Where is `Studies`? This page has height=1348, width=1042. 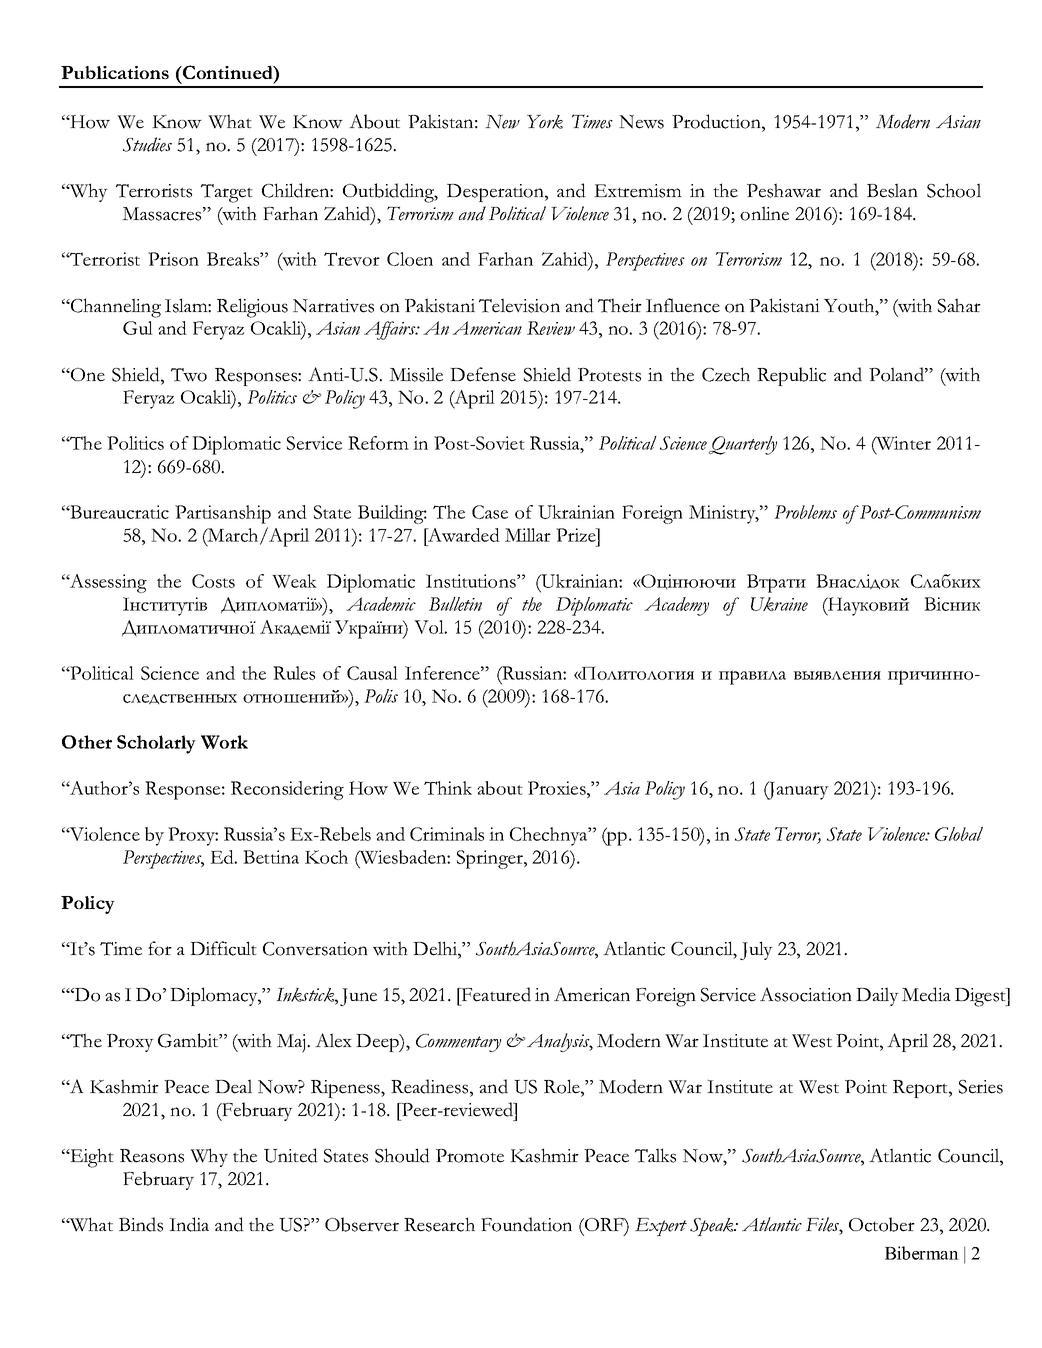 Studies is located at coordinates (147, 144).
